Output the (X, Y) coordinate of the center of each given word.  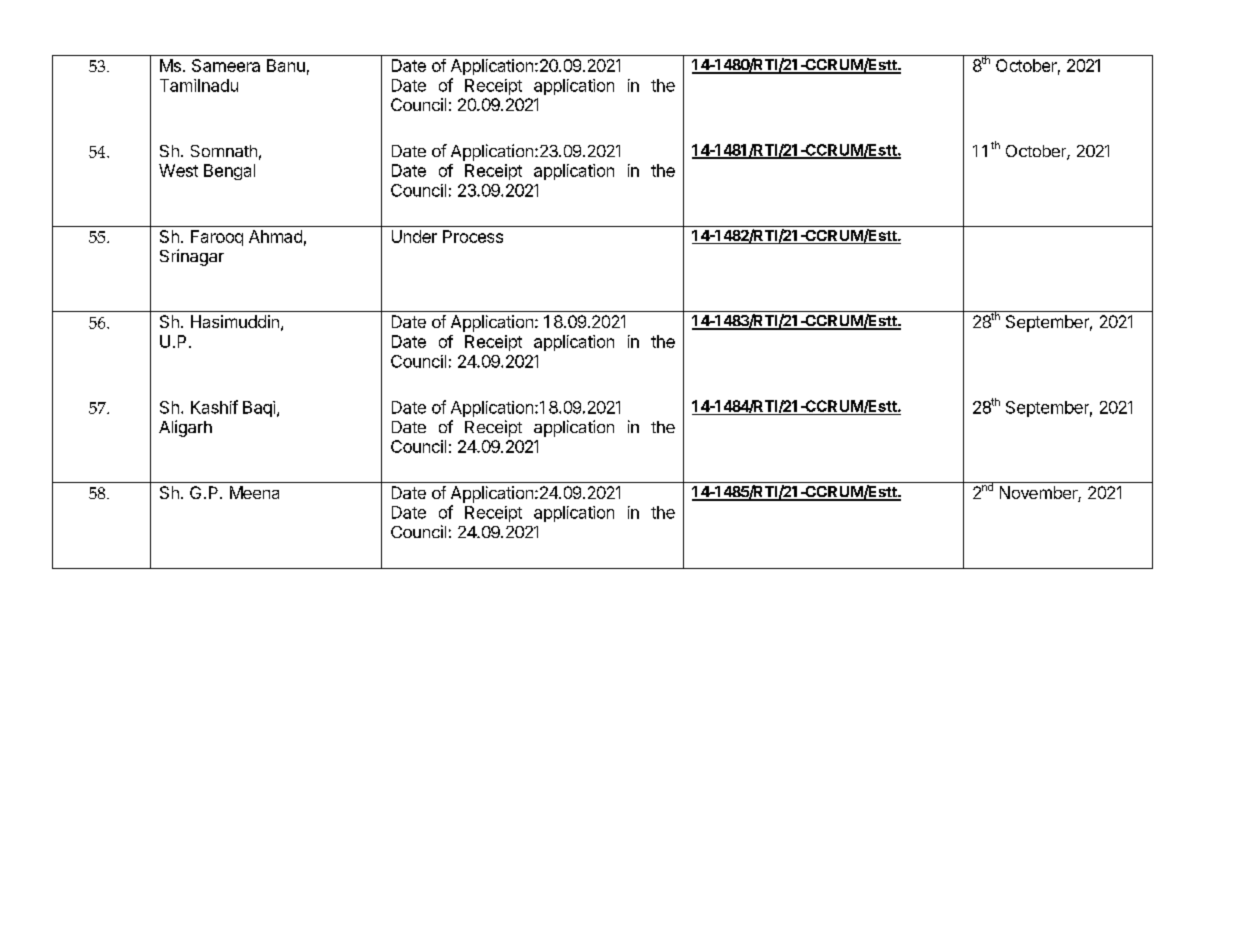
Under (414, 236)
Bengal (229, 172)
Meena (254, 492)
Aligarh (185, 428)
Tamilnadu (199, 85)
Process (473, 236)
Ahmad (275, 236)
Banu (286, 65)
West (178, 170)
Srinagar (192, 257)
